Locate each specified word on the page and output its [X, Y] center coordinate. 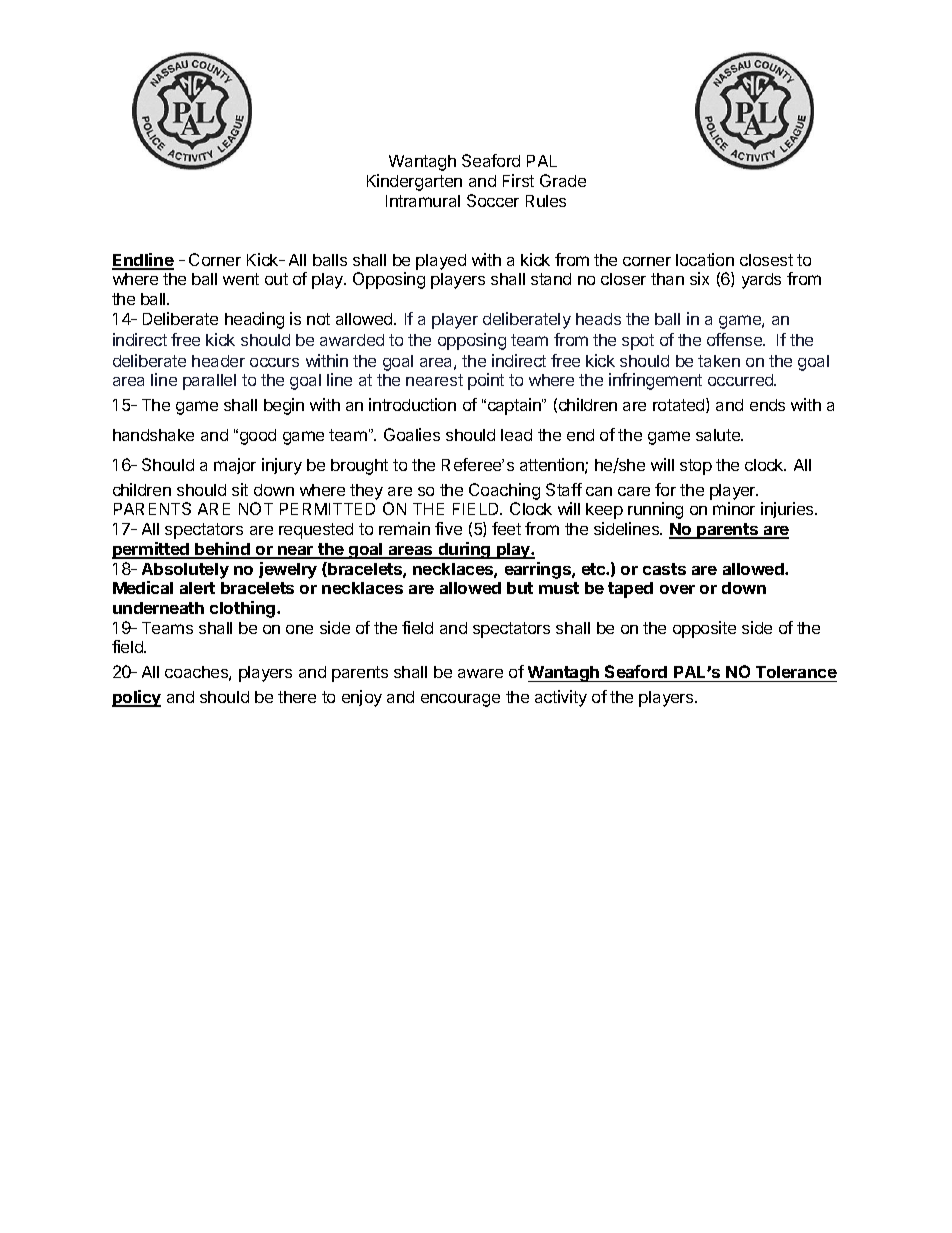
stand [551, 279]
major [235, 466]
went [241, 279]
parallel [209, 382]
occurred [741, 380]
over [677, 589]
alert [197, 588]
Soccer [493, 200]
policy [136, 698]
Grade [563, 180]
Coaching [504, 491]
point [486, 381]
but [520, 588]
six [699, 278]
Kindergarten [414, 182]
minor [734, 508]
